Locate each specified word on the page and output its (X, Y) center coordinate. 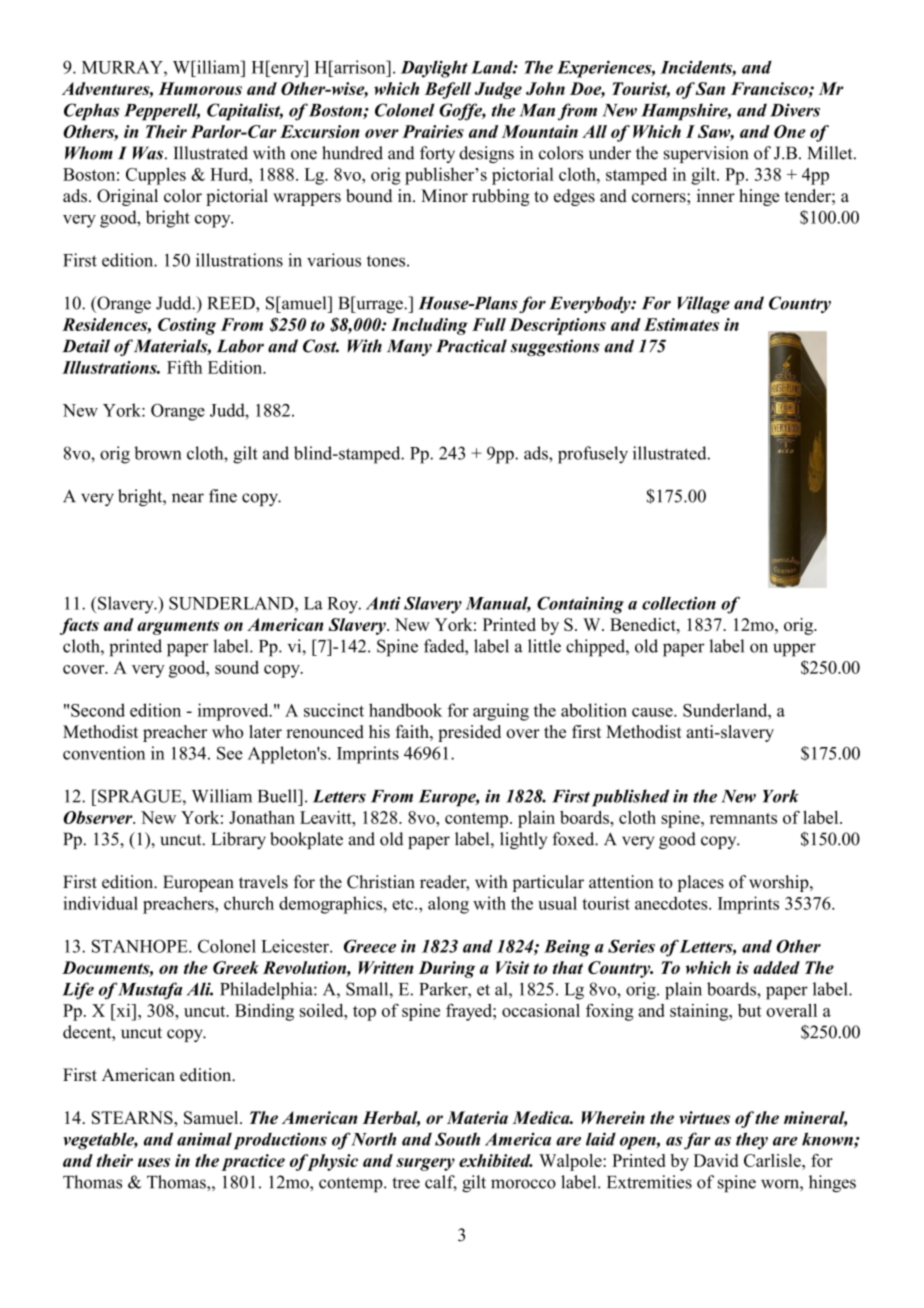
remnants (743, 818)
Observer (99, 817)
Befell (448, 90)
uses (154, 1162)
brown (158, 453)
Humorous (200, 88)
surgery (425, 1164)
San (710, 88)
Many (409, 347)
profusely (593, 455)
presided (469, 733)
